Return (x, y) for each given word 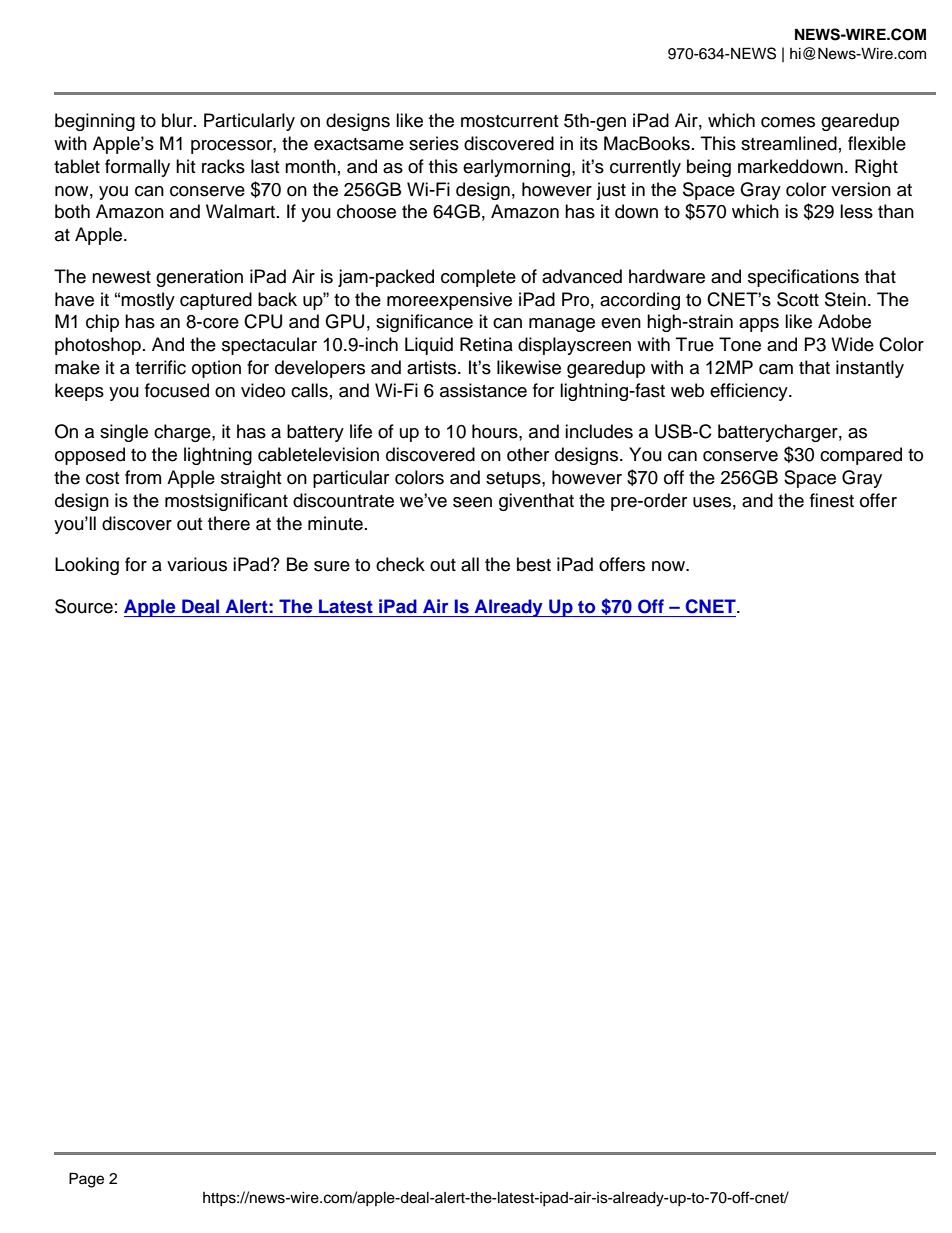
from (143, 477)
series (434, 143)
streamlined (789, 143)
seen (472, 502)
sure (332, 566)
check (400, 564)
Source (84, 606)
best (534, 564)
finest (832, 500)
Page (86, 1180)
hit (185, 166)
